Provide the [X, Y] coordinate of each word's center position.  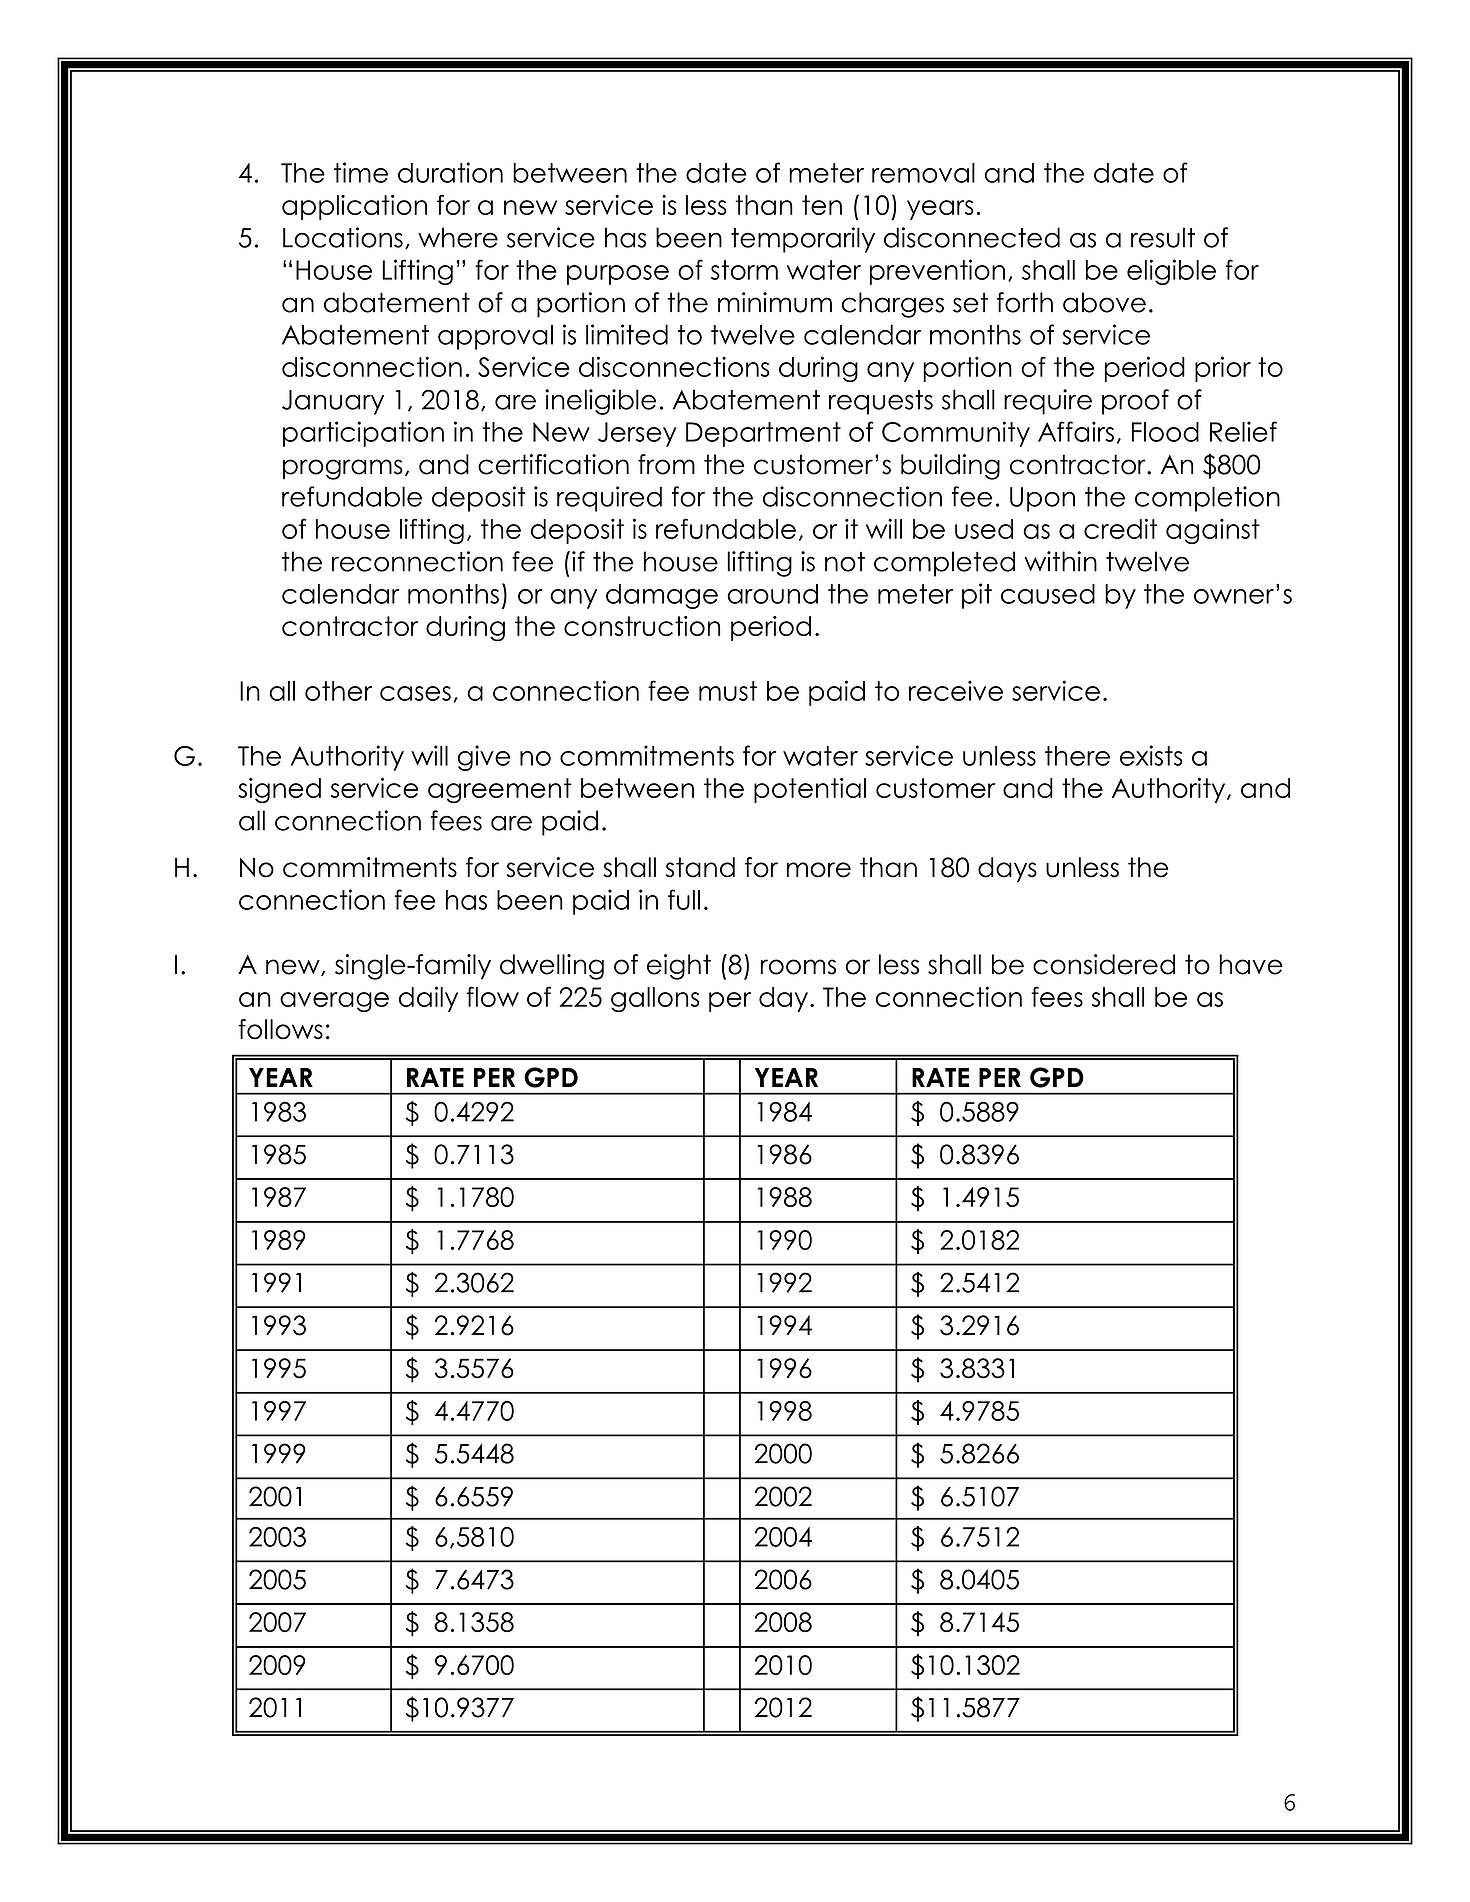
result [1163, 237]
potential [810, 790]
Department [763, 434]
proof [1135, 402]
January [333, 402]
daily [428, 999]
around [772, 594]
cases [415, 693]
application [354, 207]
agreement [500, 791]
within [1060, 561]
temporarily [803, 240]
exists [1151, 755]
